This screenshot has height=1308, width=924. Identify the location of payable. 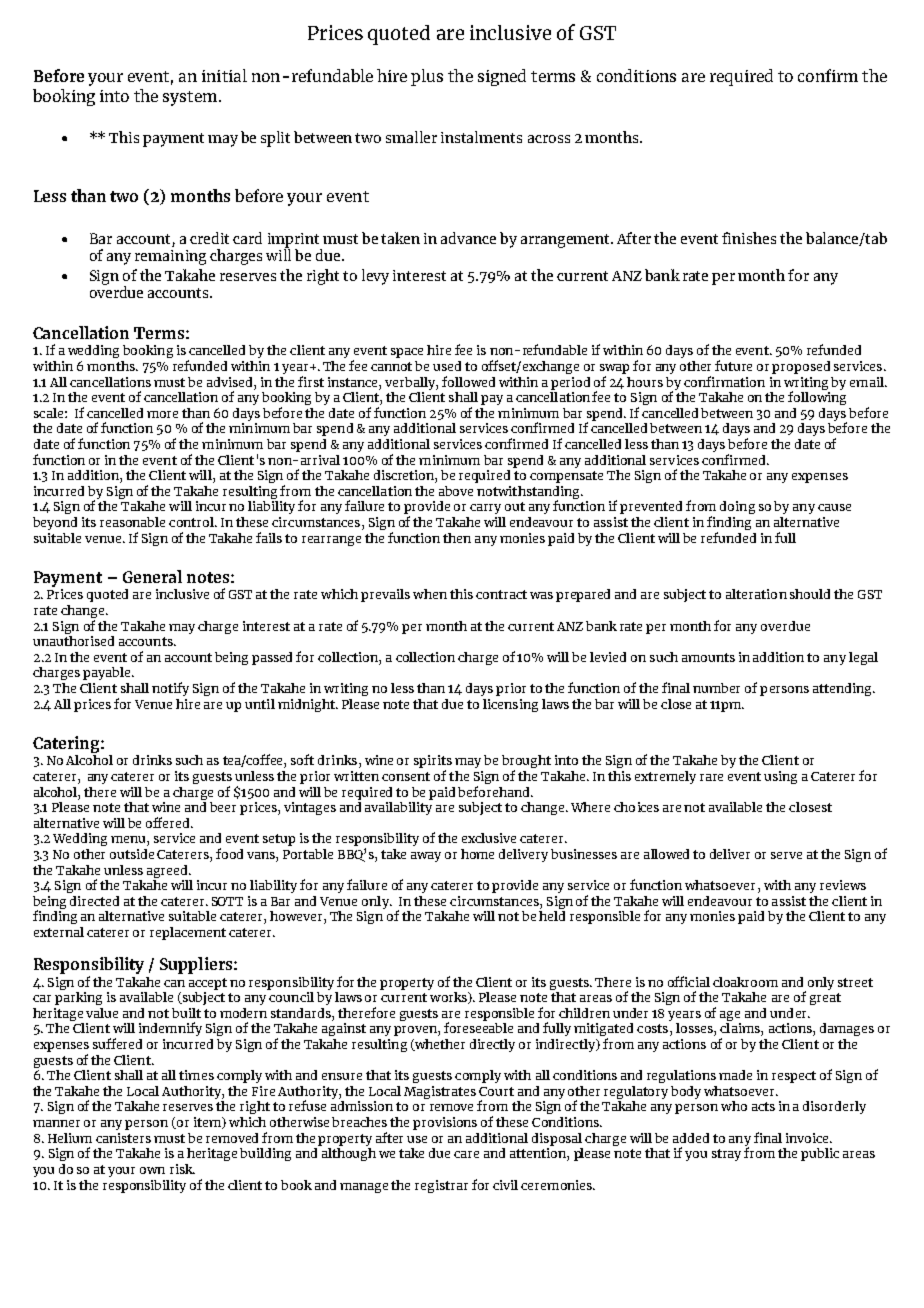
(108, 673).
